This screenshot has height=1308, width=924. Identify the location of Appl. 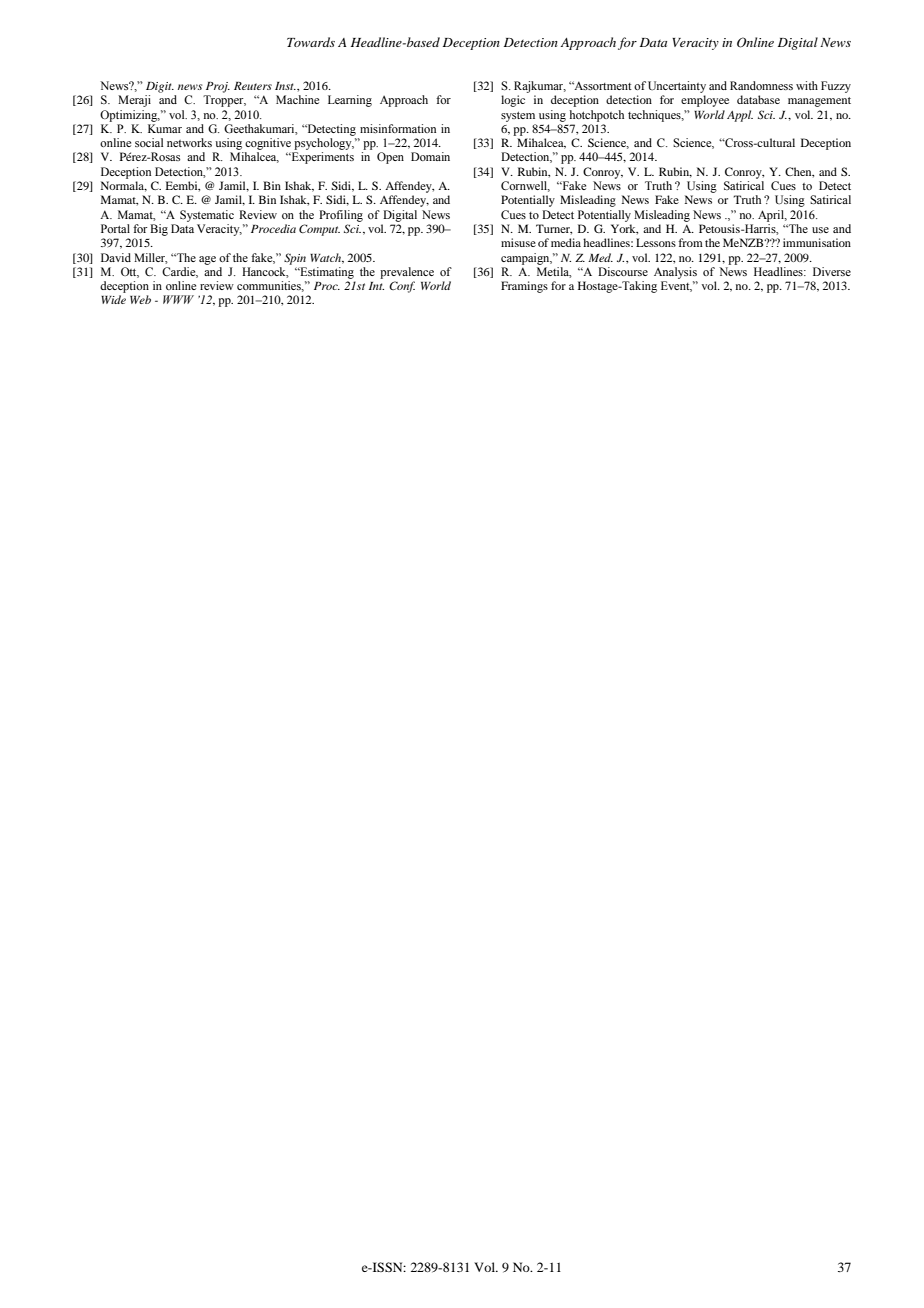
(740, 116).
